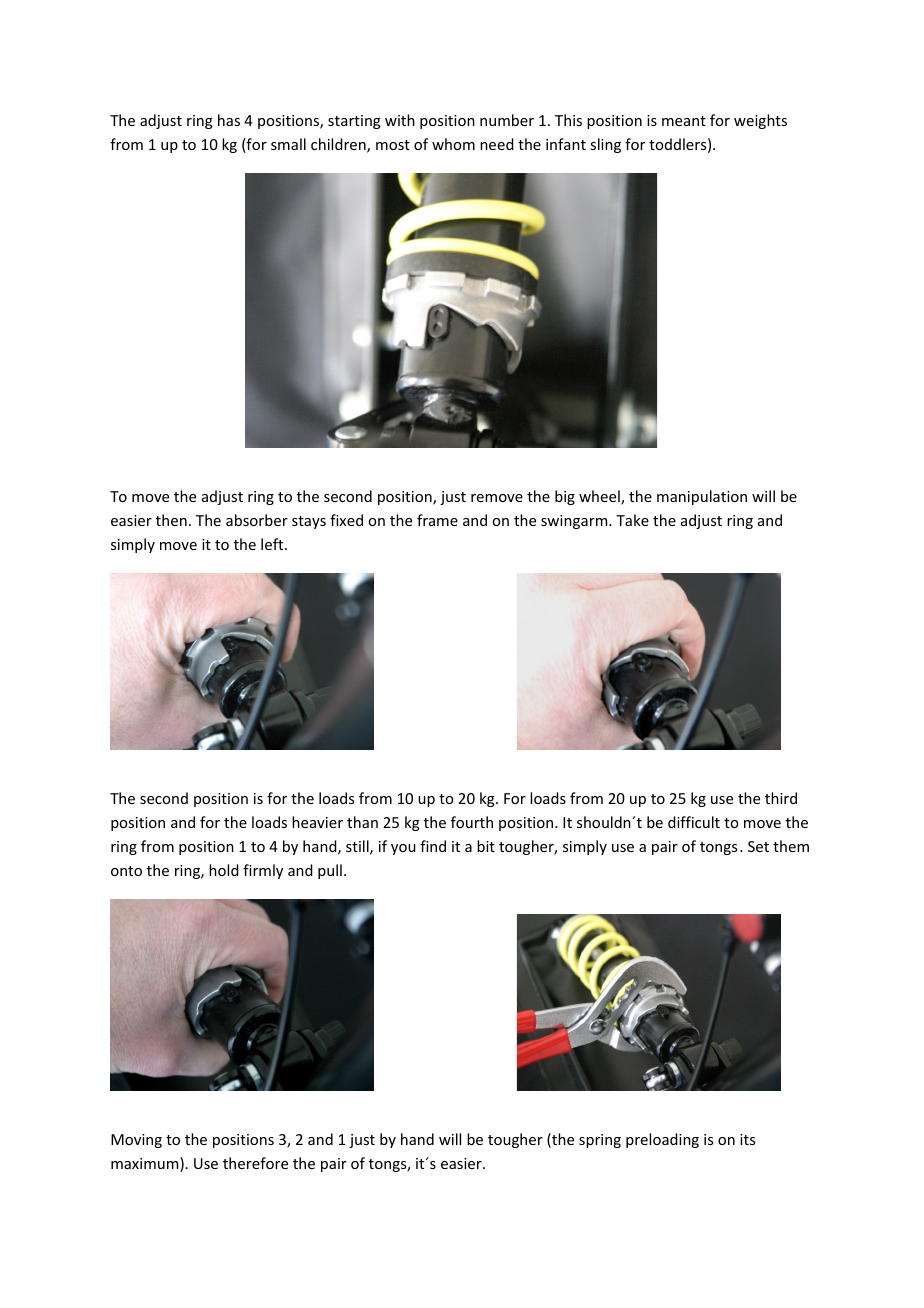  What do you see at coordinates (472, 822) in the page?
I see `fourth` at bounding box center [472, 822].
